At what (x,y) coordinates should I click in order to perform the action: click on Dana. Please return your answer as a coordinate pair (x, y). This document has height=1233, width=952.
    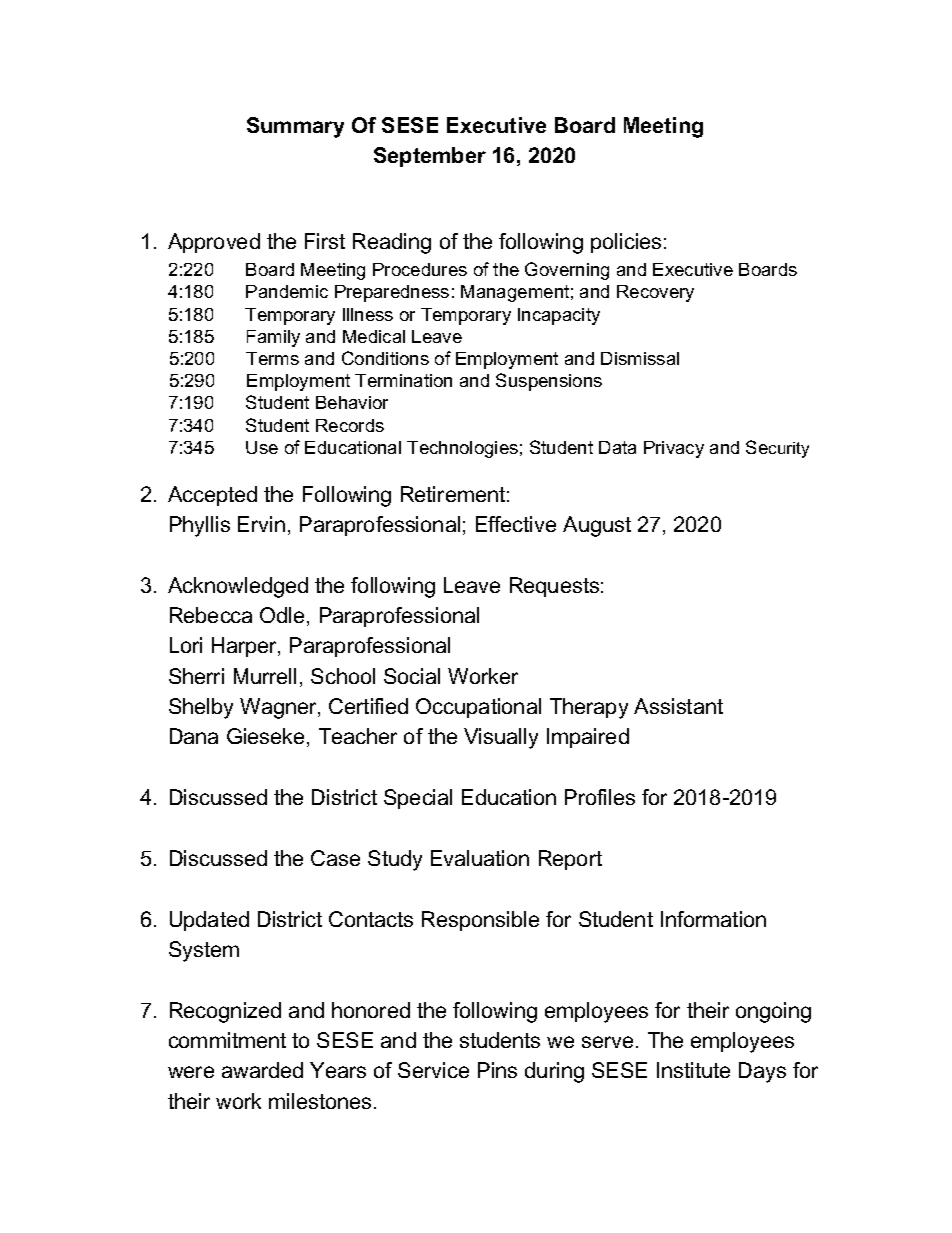
    Looking at the image, I should click on (194, 736).
